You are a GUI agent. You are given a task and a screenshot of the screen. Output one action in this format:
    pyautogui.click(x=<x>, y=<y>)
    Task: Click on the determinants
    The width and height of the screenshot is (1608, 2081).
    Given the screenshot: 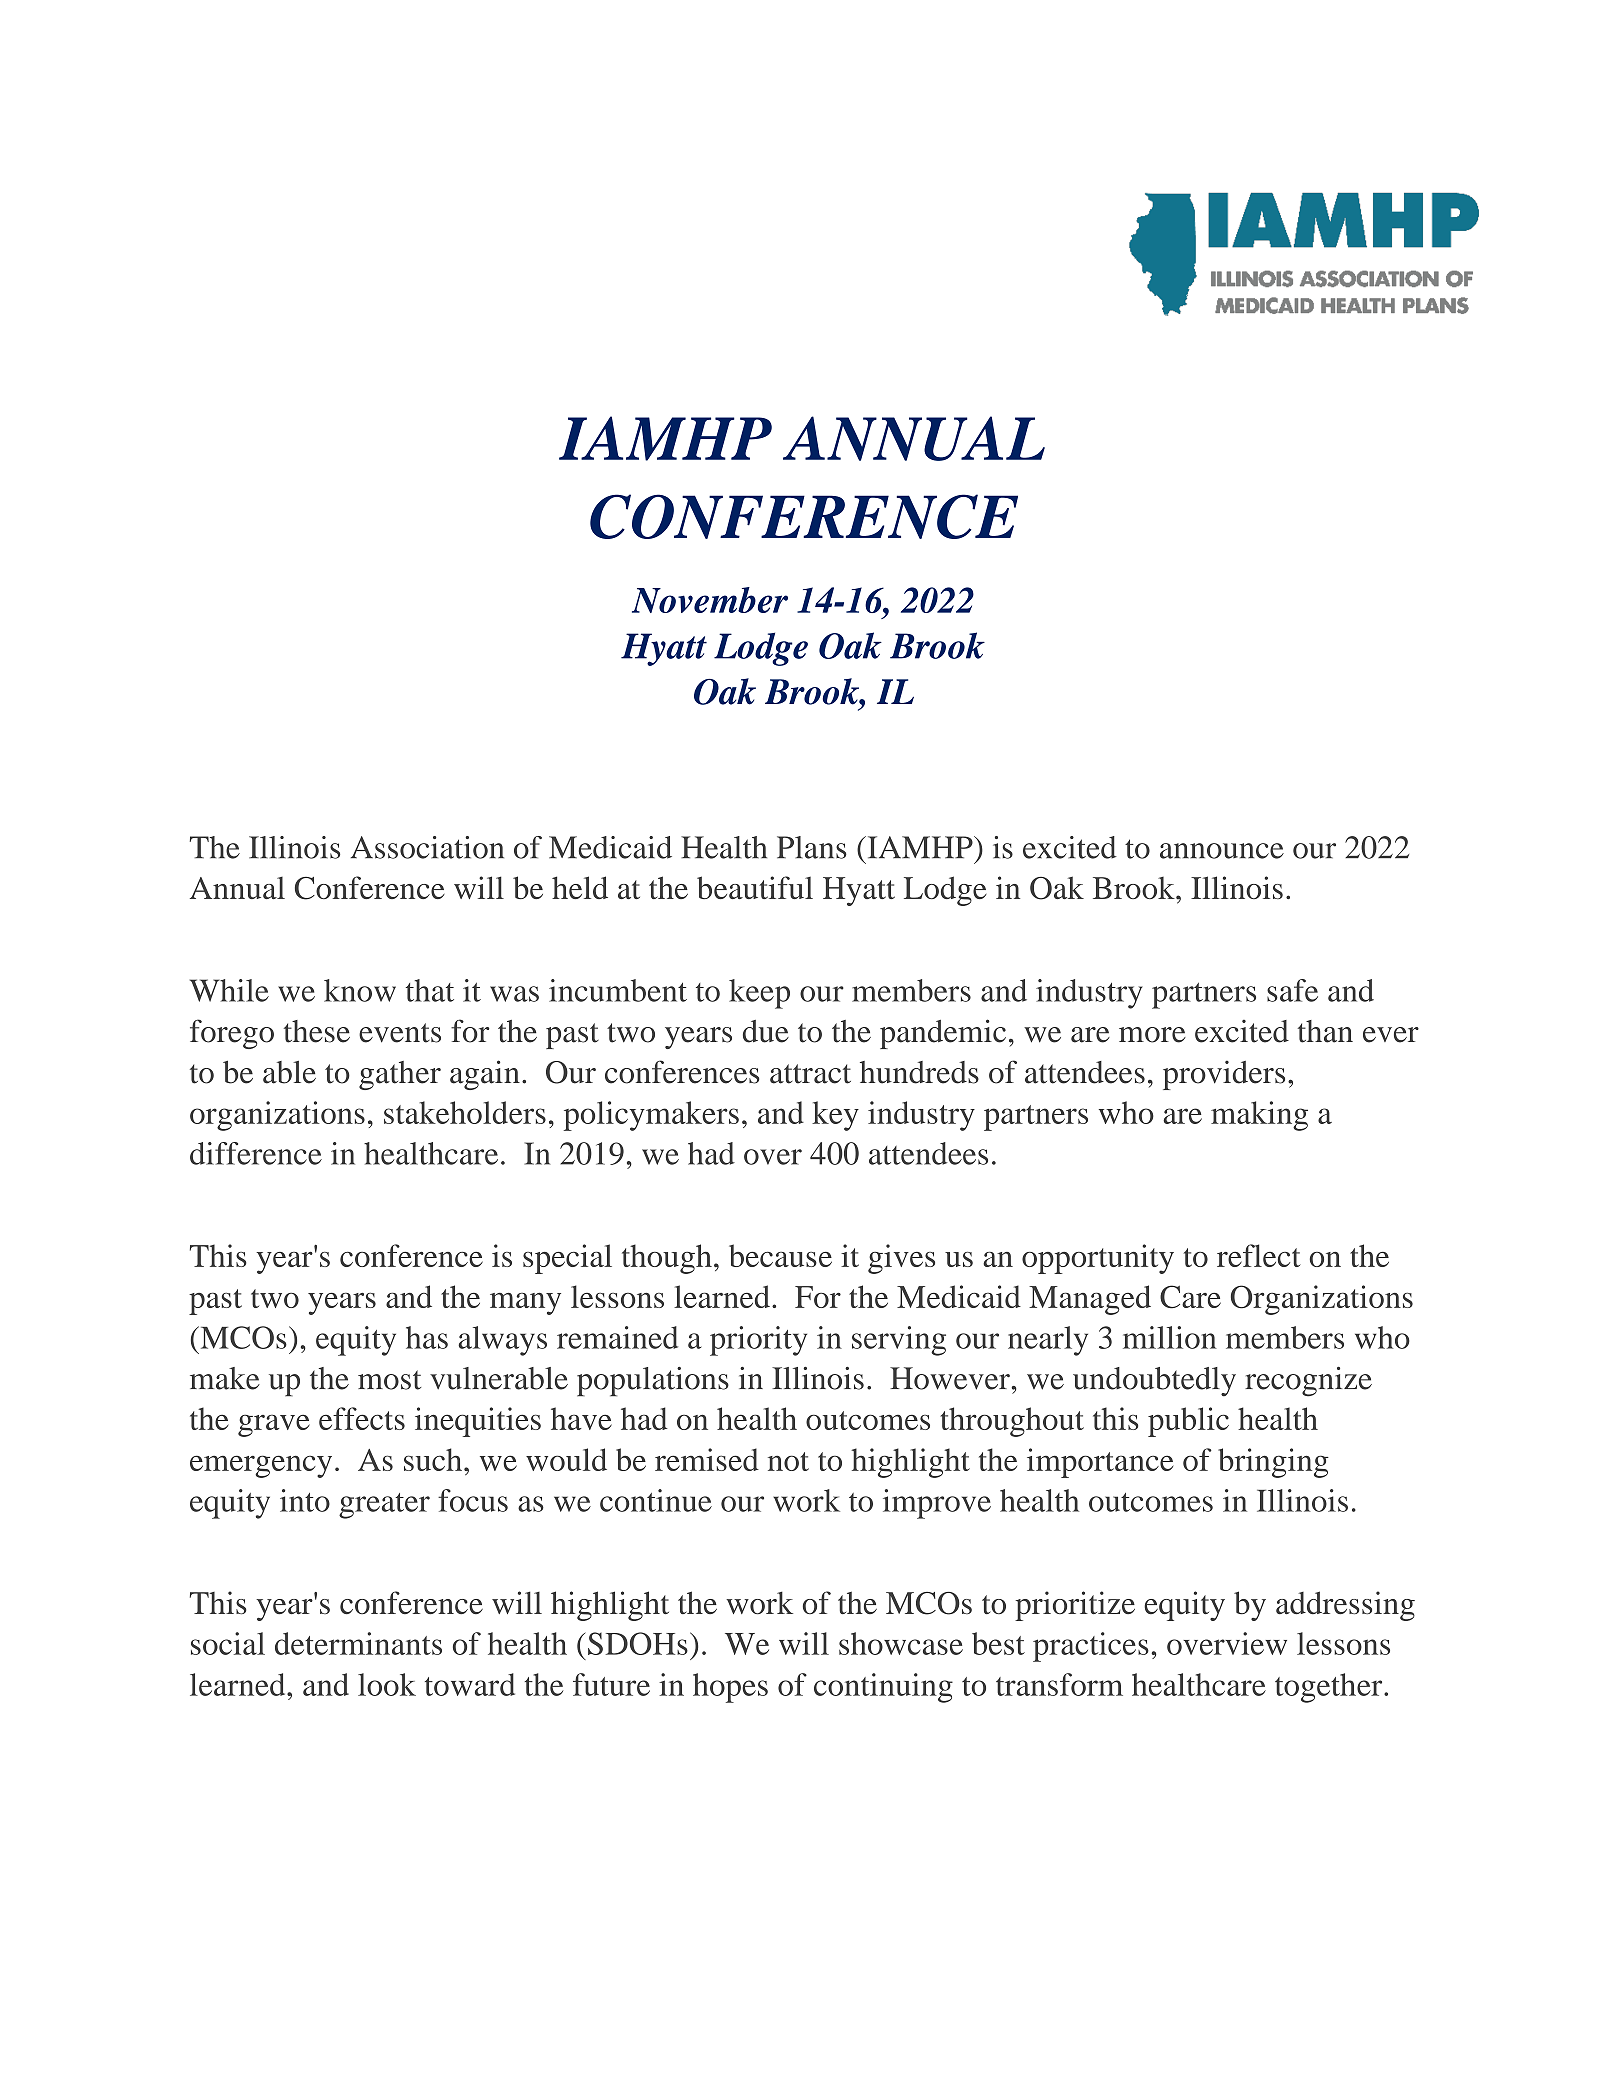 What is the action you would take?
    pyautogui.click(x=358, y=1643)
